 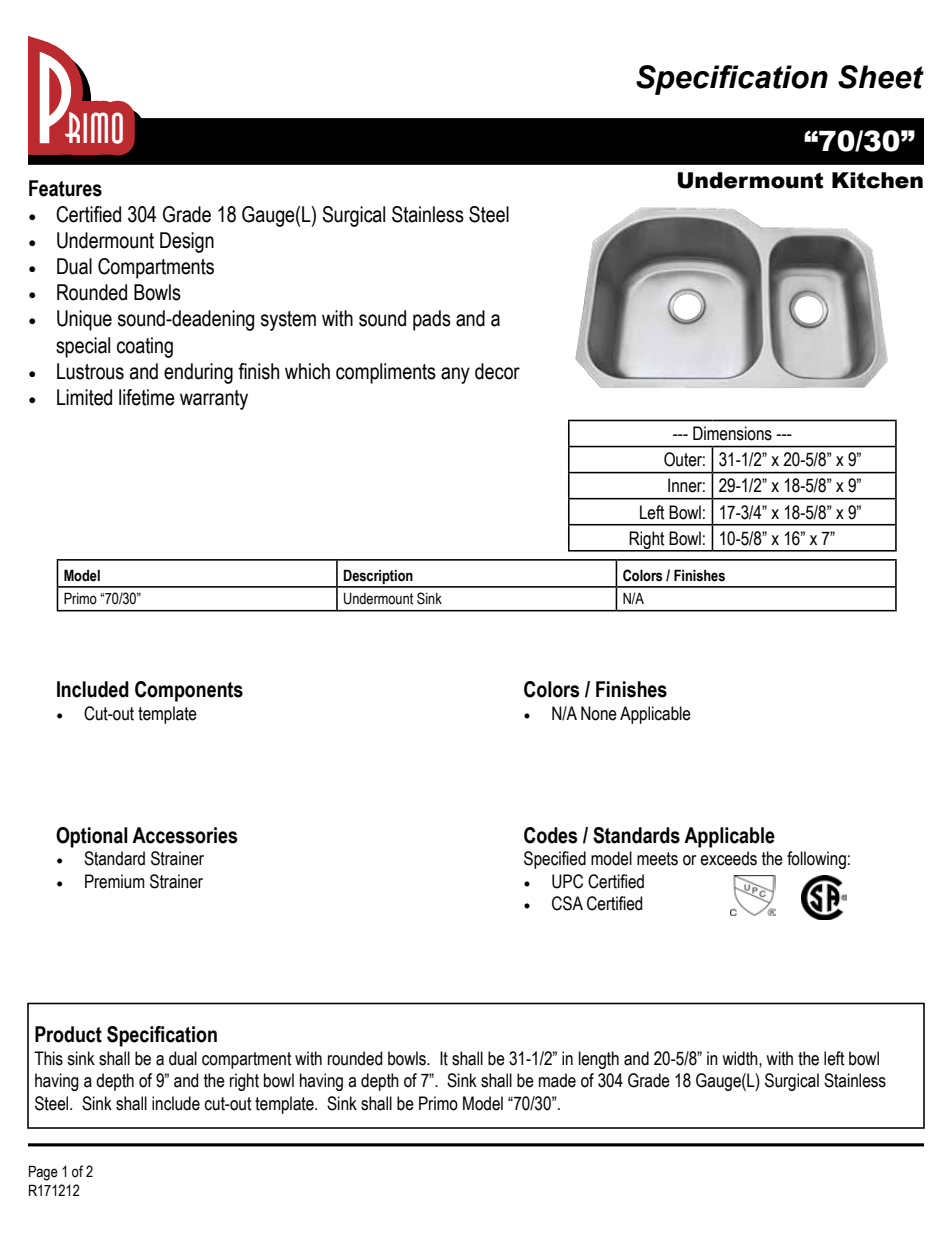 What do you see at coordinates (189, 691) in the document?
I see `Components` at bounding box center [189, 691].
